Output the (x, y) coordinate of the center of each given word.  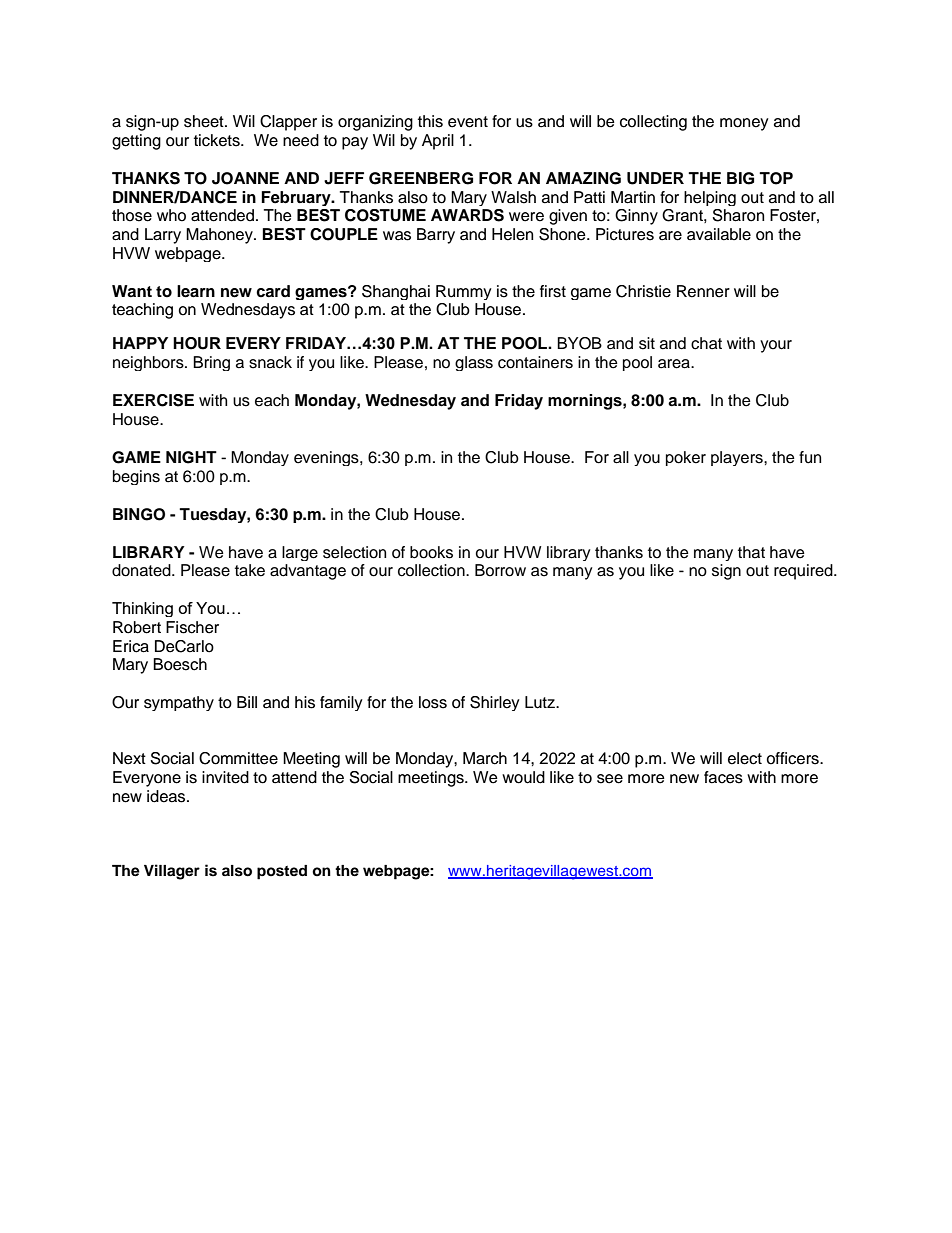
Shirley (495, 703)
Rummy (464, 292)
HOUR (197, 343)
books (431, 552)
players (738, 458)
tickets (218, 140)
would (523, 777)
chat (706, 343)
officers (793, 758)
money (744, 124)
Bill (247, 702)
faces (723, 777)
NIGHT (191, 457)
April (438, 142)
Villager (172, 872)
